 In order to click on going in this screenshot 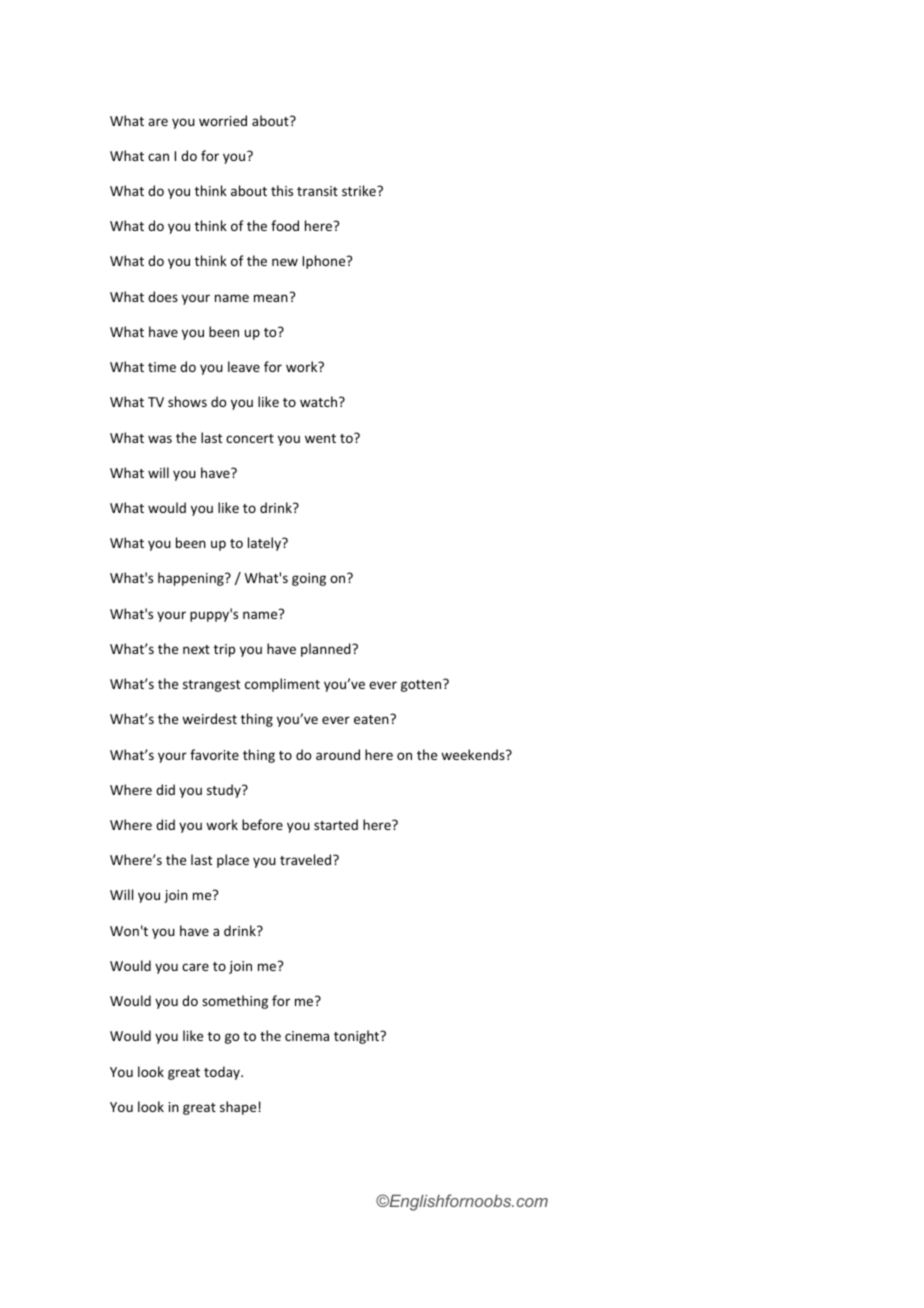, I will do `click(309, 579)`.
